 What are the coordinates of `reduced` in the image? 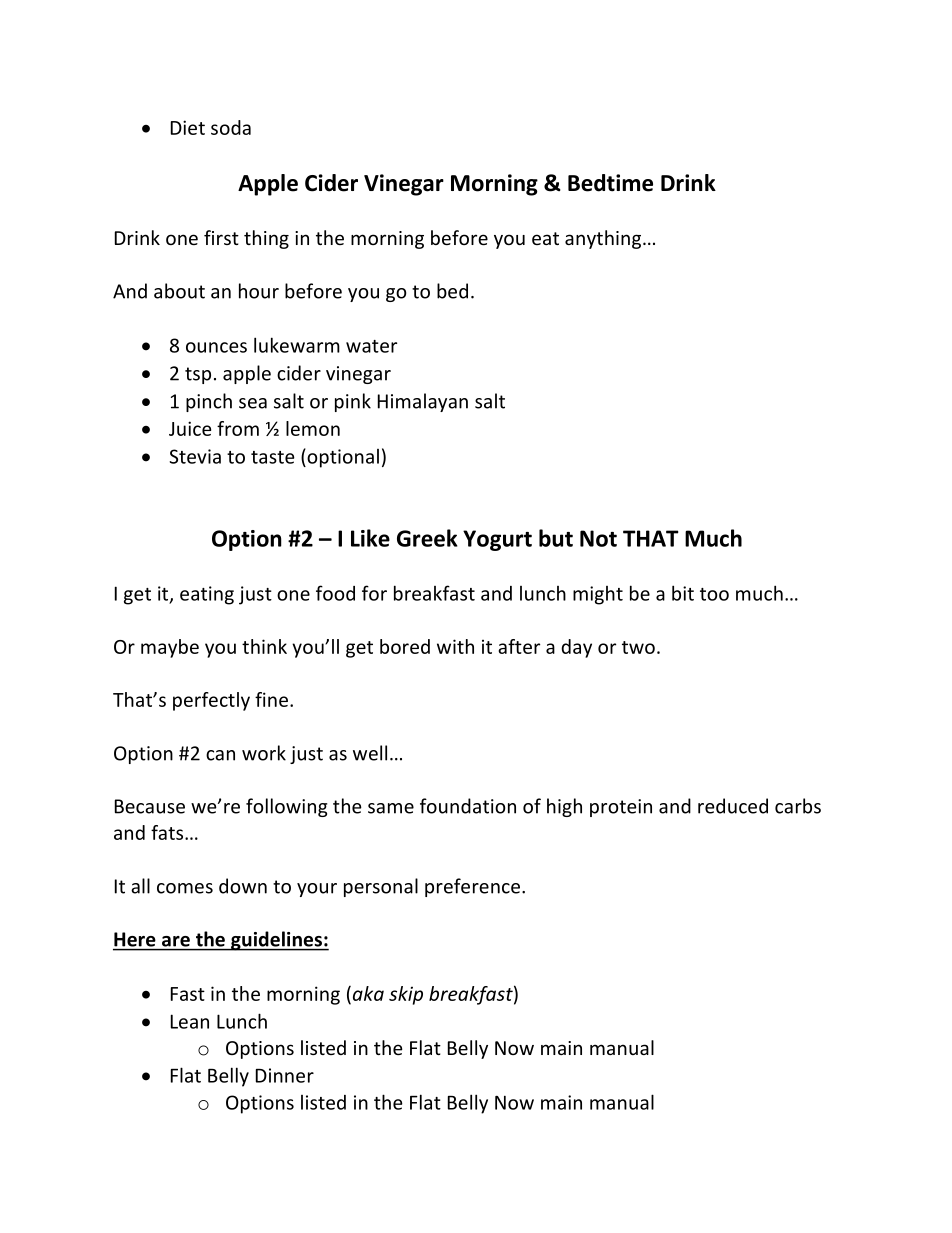 It's located at (733, 806).
